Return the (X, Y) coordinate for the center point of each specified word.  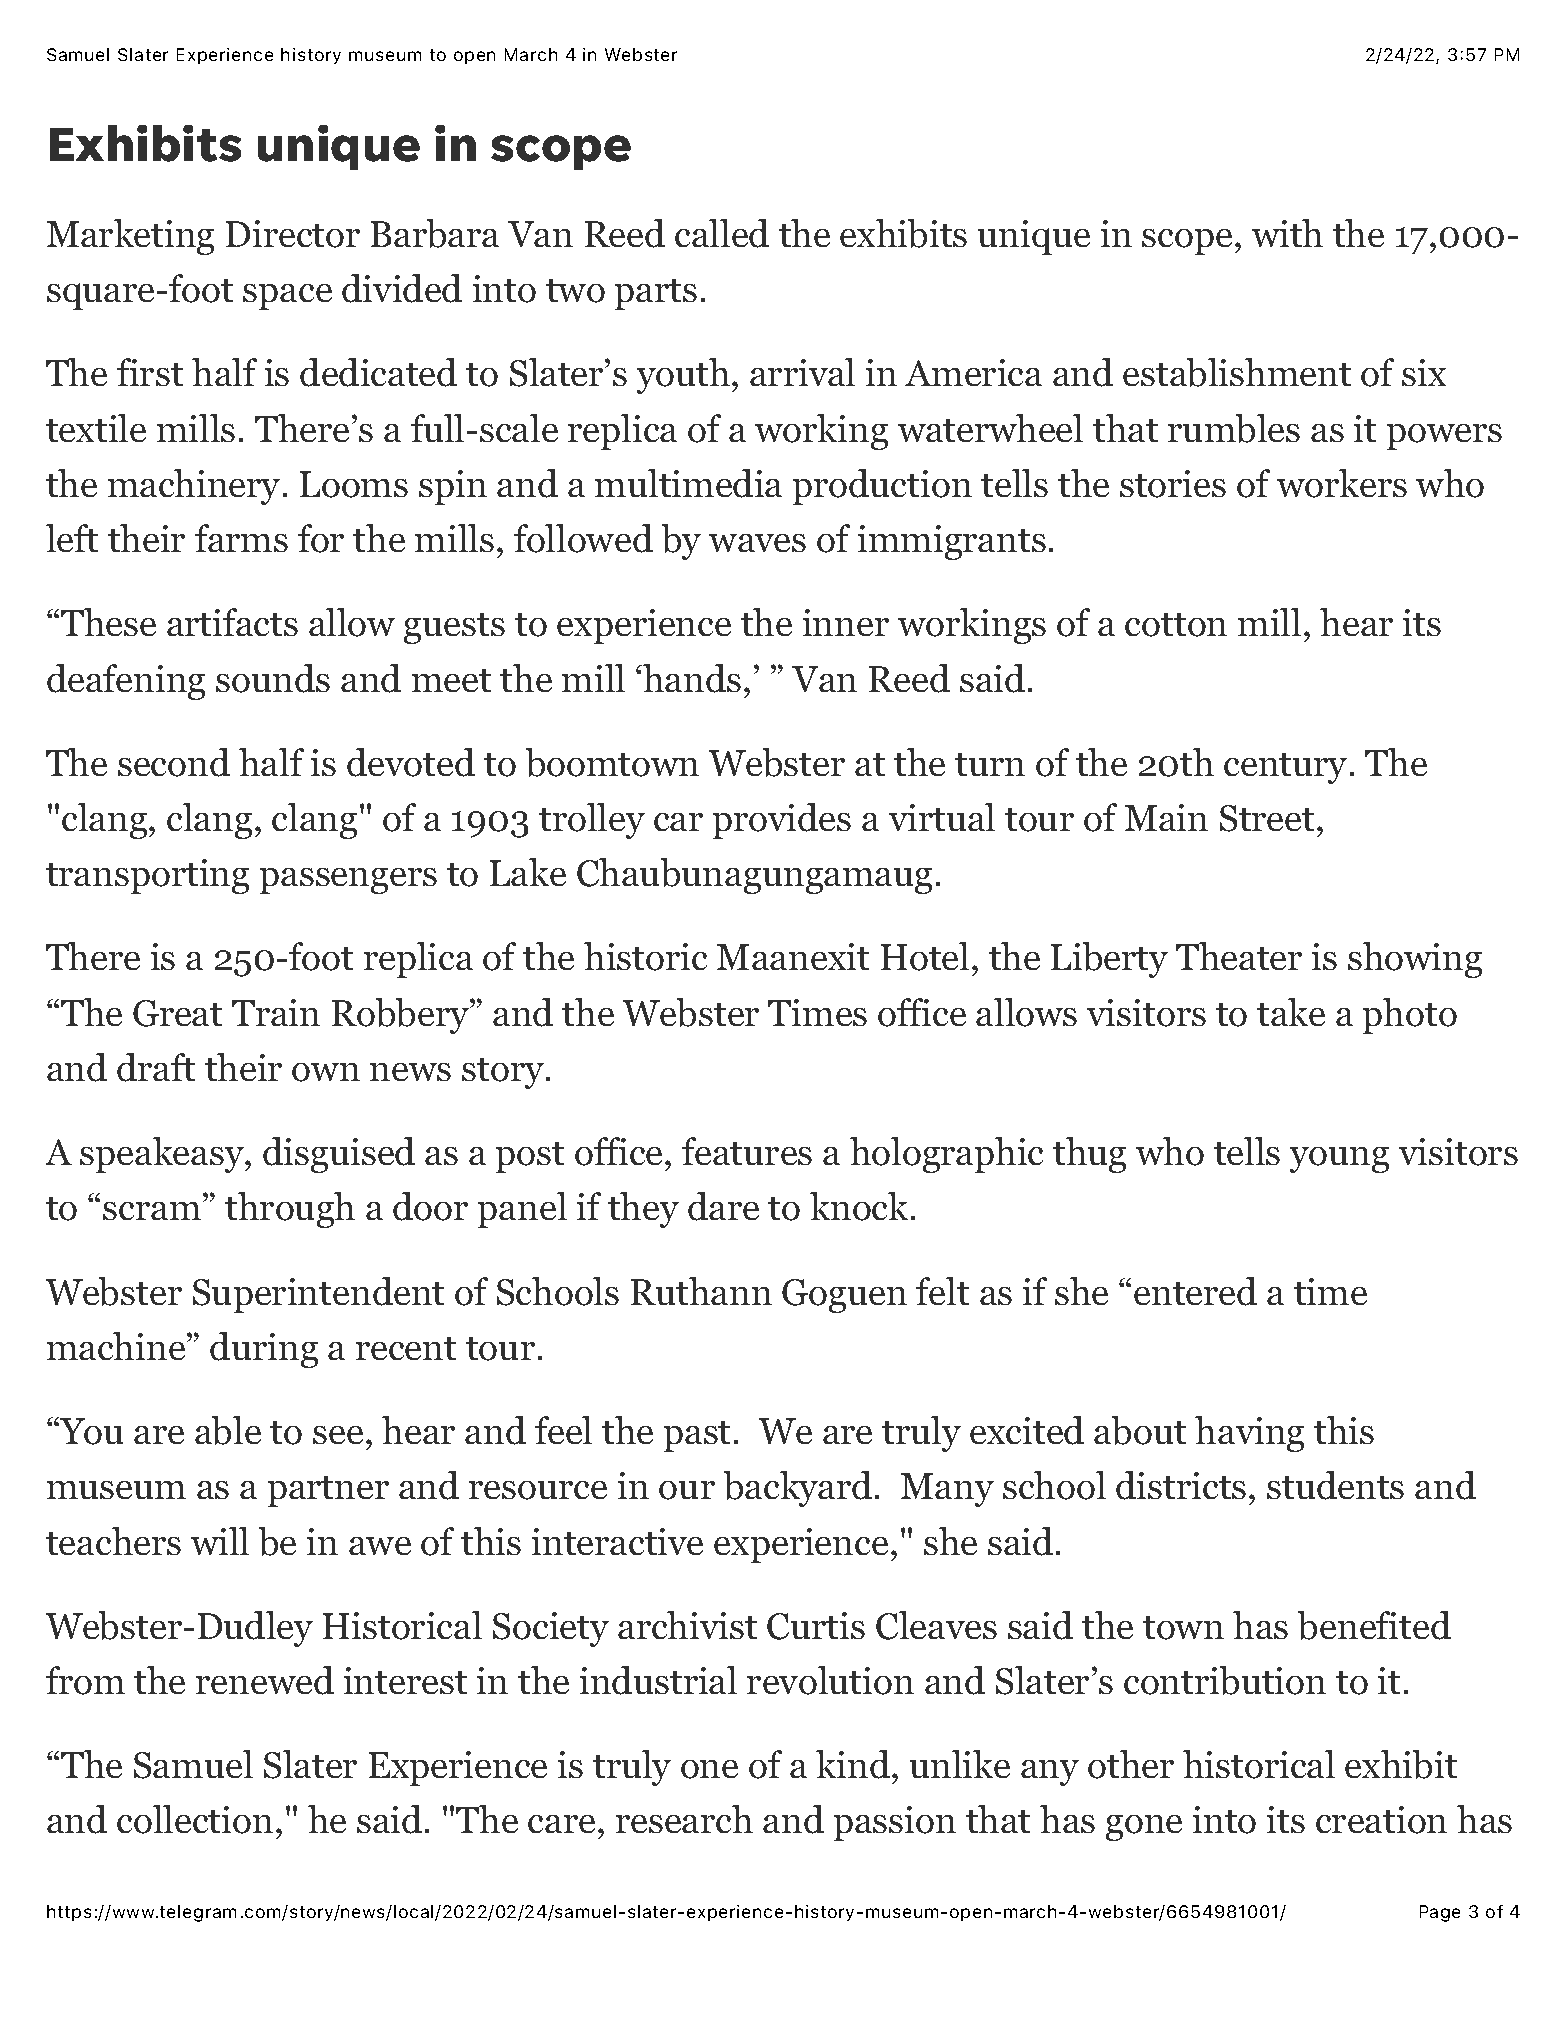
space (287, 297)
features (747, 1151)
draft (156, 1067)
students (1335, 1485)
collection (195, 1819)
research (684, 1819)
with (1287, 233)
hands (691, 678)
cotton (1176, 625)
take (1291, 1012)
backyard (798, 1489)
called (722, 233)
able (228, 1430)
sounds (273, 678)
